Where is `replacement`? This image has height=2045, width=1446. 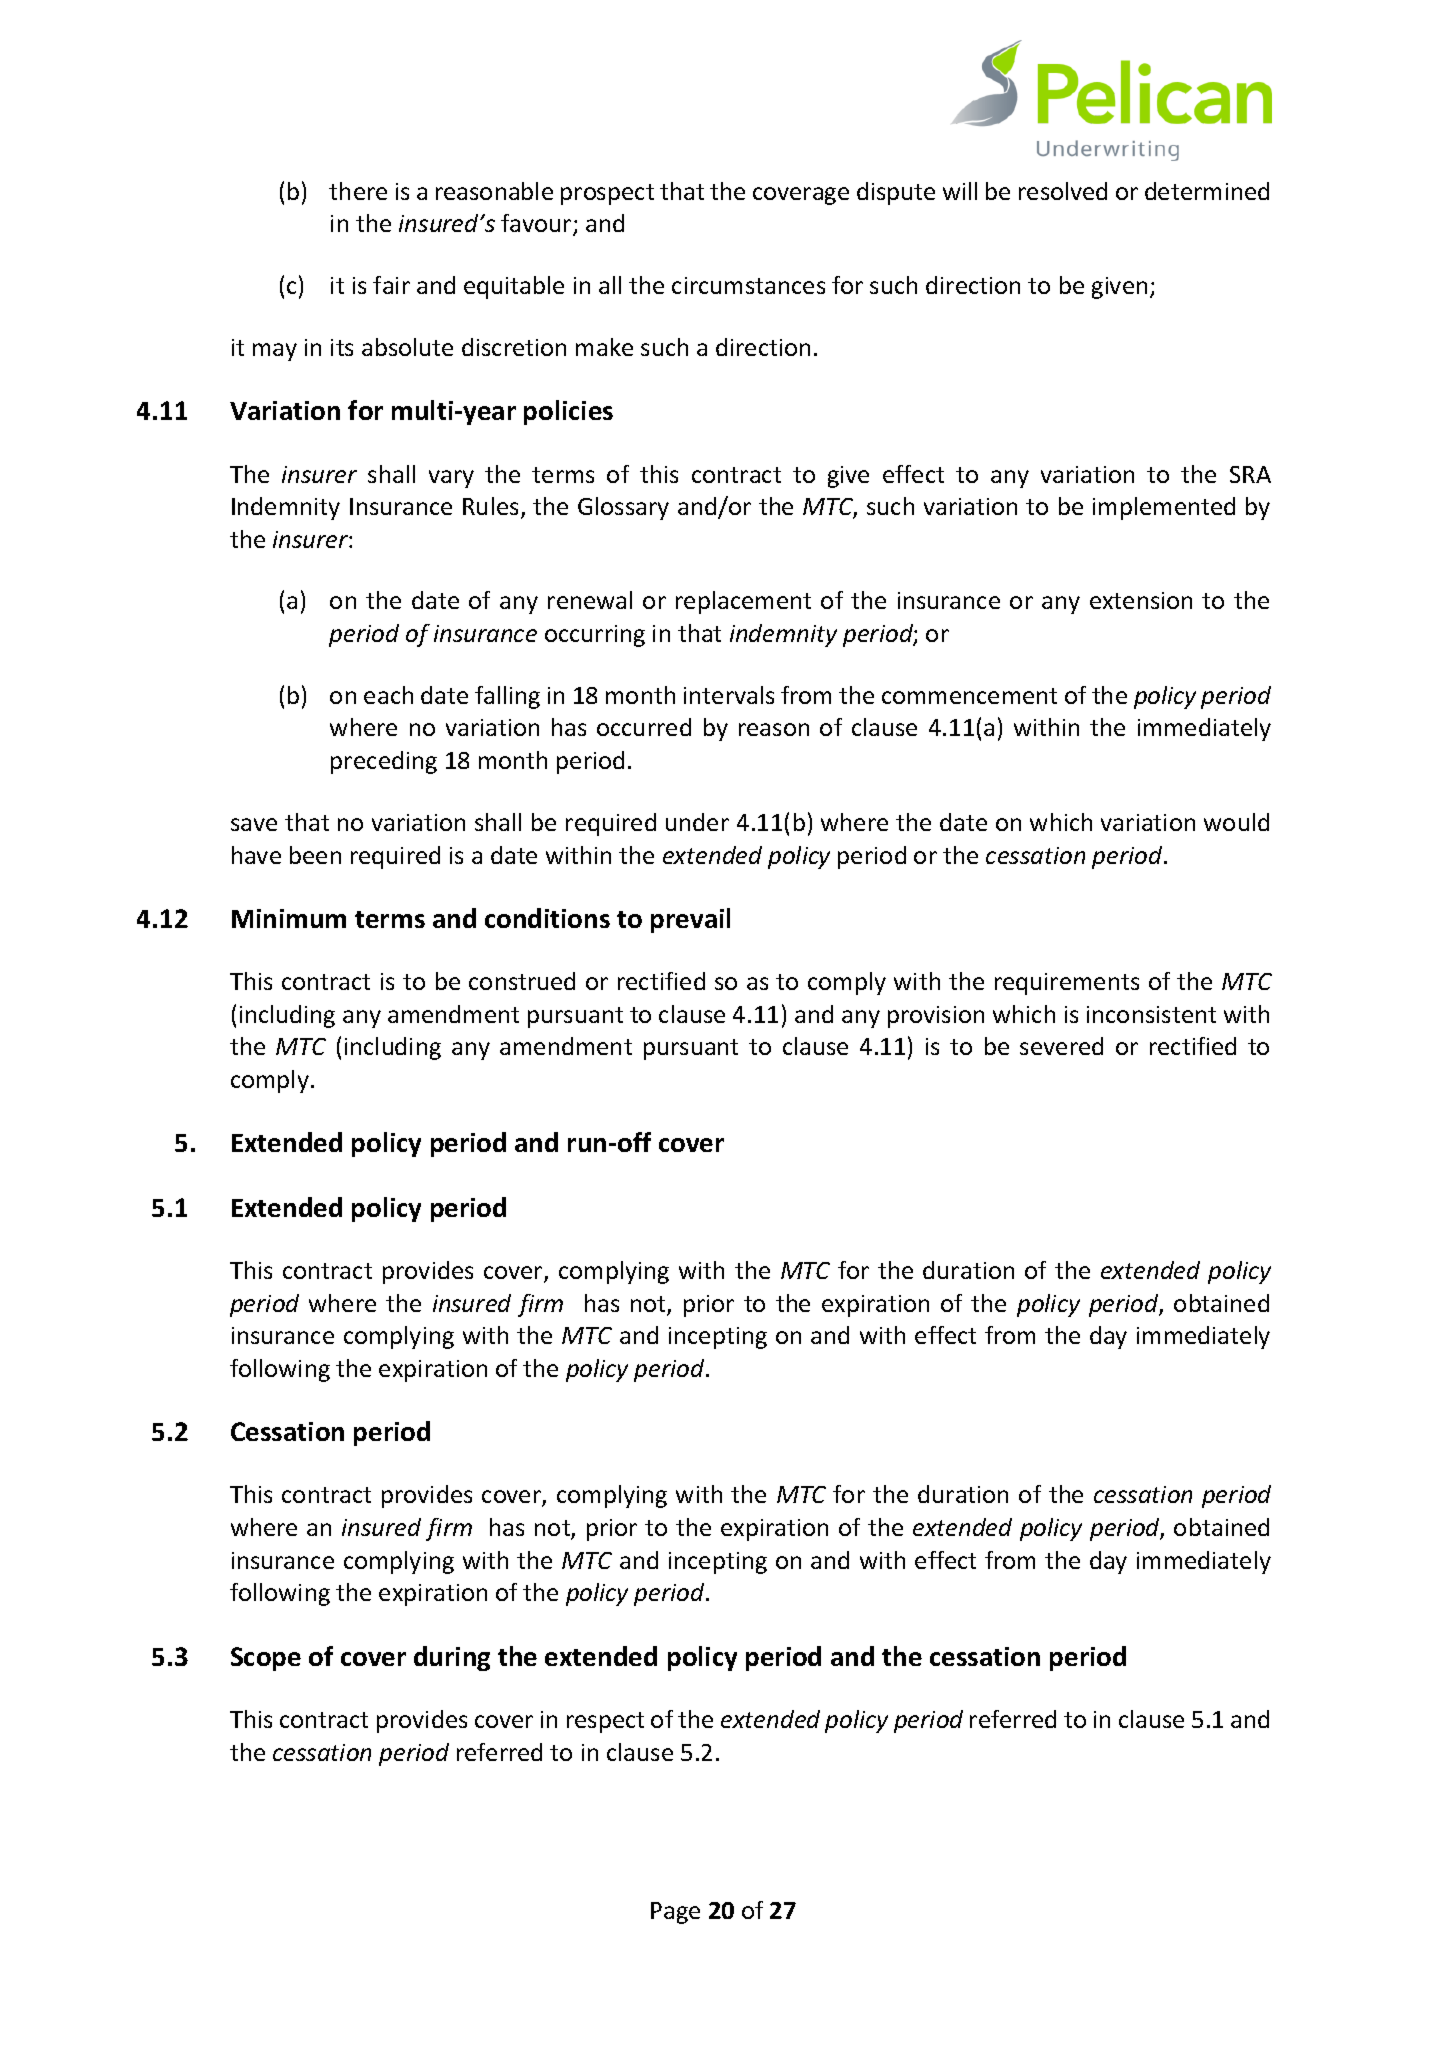 replacement is located at coordinates (743, 602).
